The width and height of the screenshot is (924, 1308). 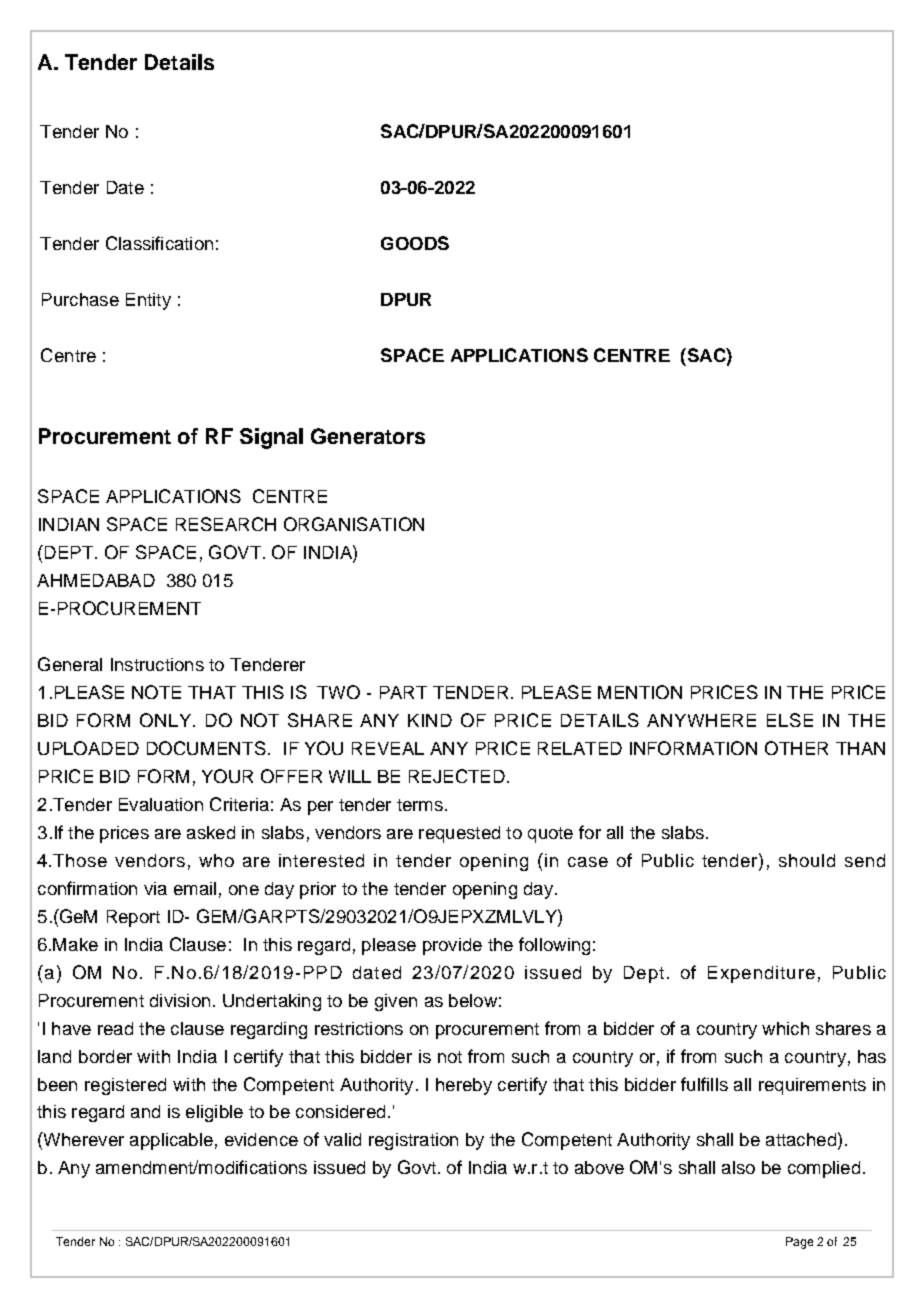 I want to click on applicable, so click(x=171, y=1141).
